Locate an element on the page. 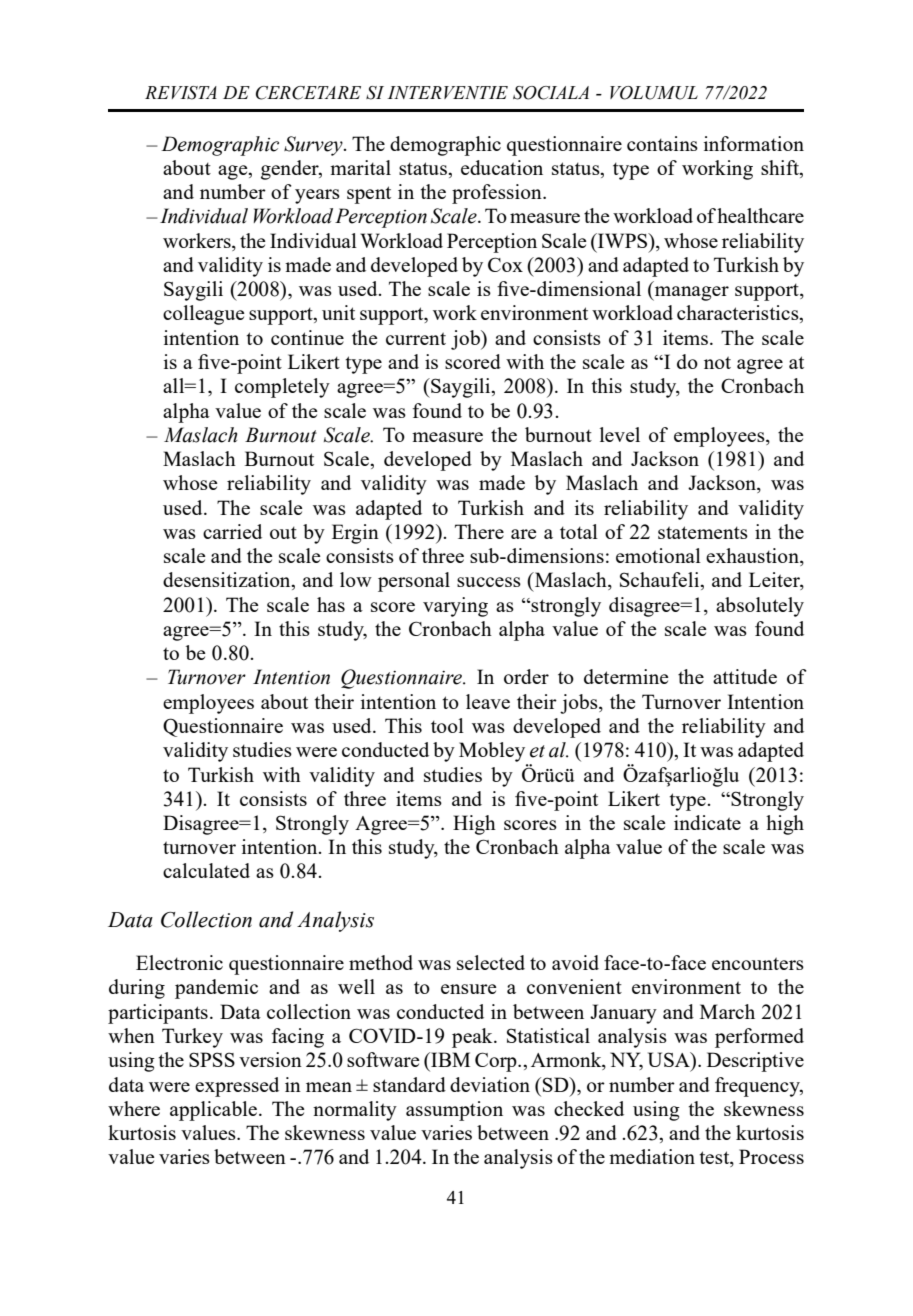 This page has height=1316, width=913. attitude is located at coordinates (745, 676).
